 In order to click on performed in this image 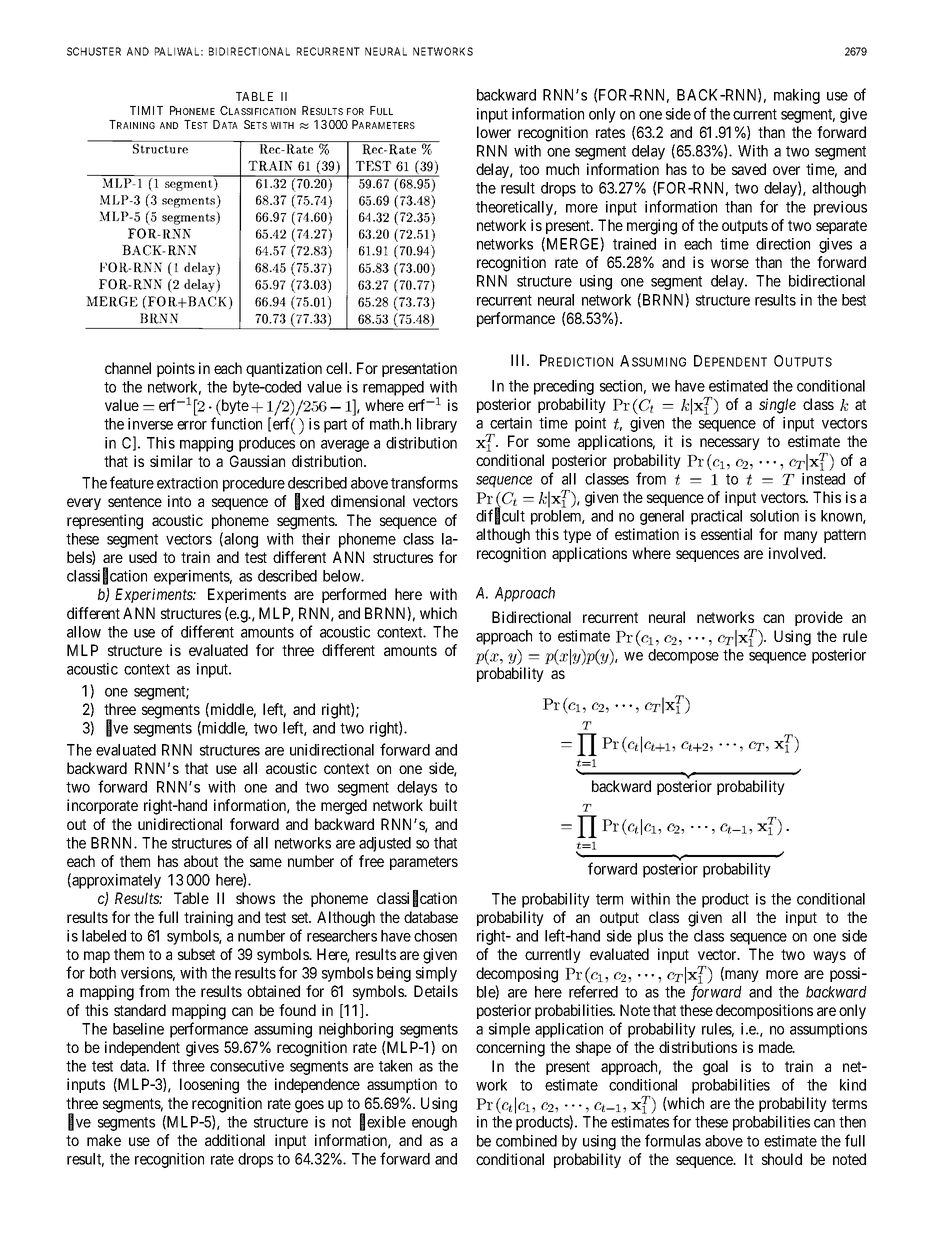, I will do `click(354, 595)`.
